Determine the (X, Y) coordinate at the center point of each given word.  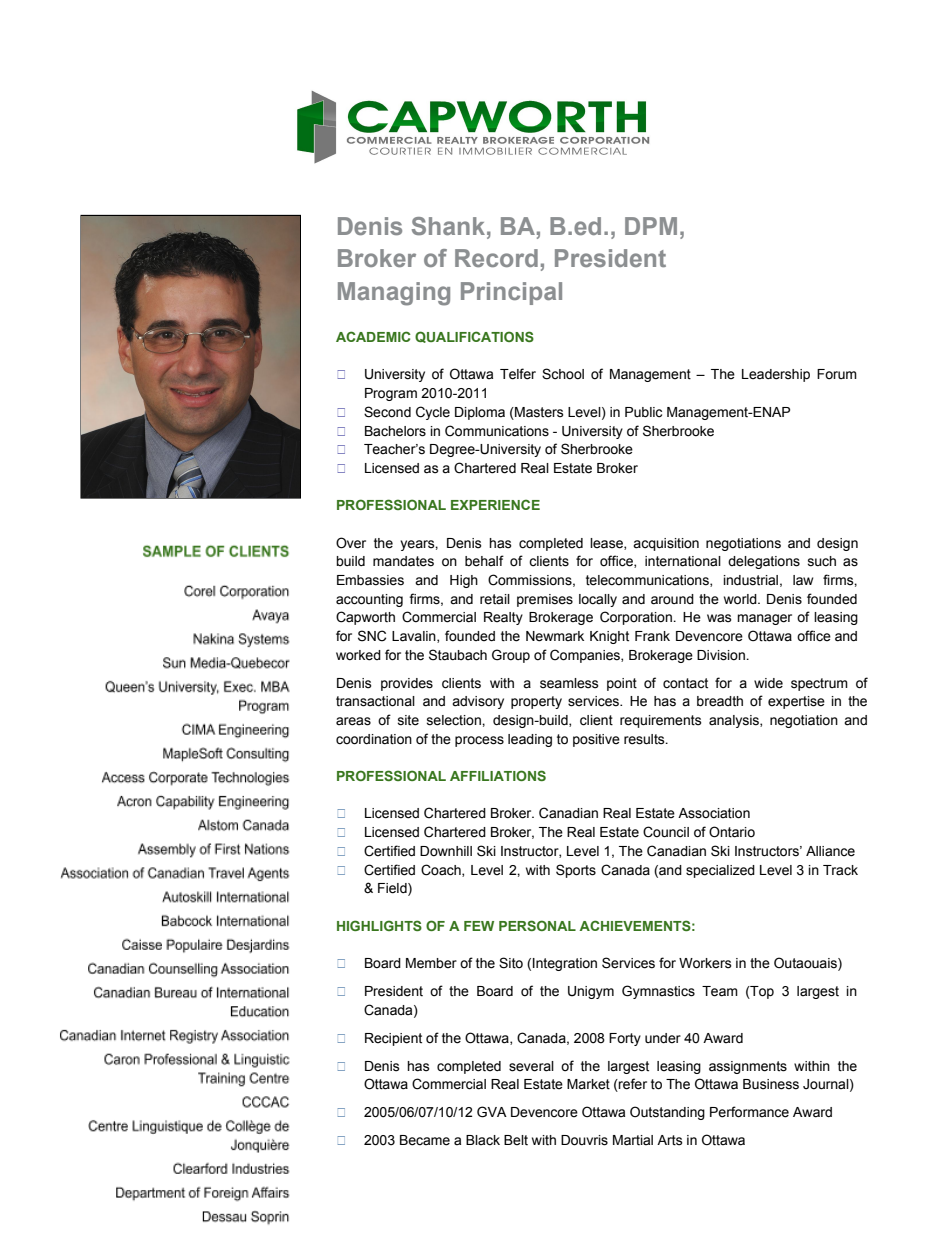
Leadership (776, 375)
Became (425, 1140)
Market (588, 1084)
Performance (749, 1112)
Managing (394, 294)
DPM (651, 226)
